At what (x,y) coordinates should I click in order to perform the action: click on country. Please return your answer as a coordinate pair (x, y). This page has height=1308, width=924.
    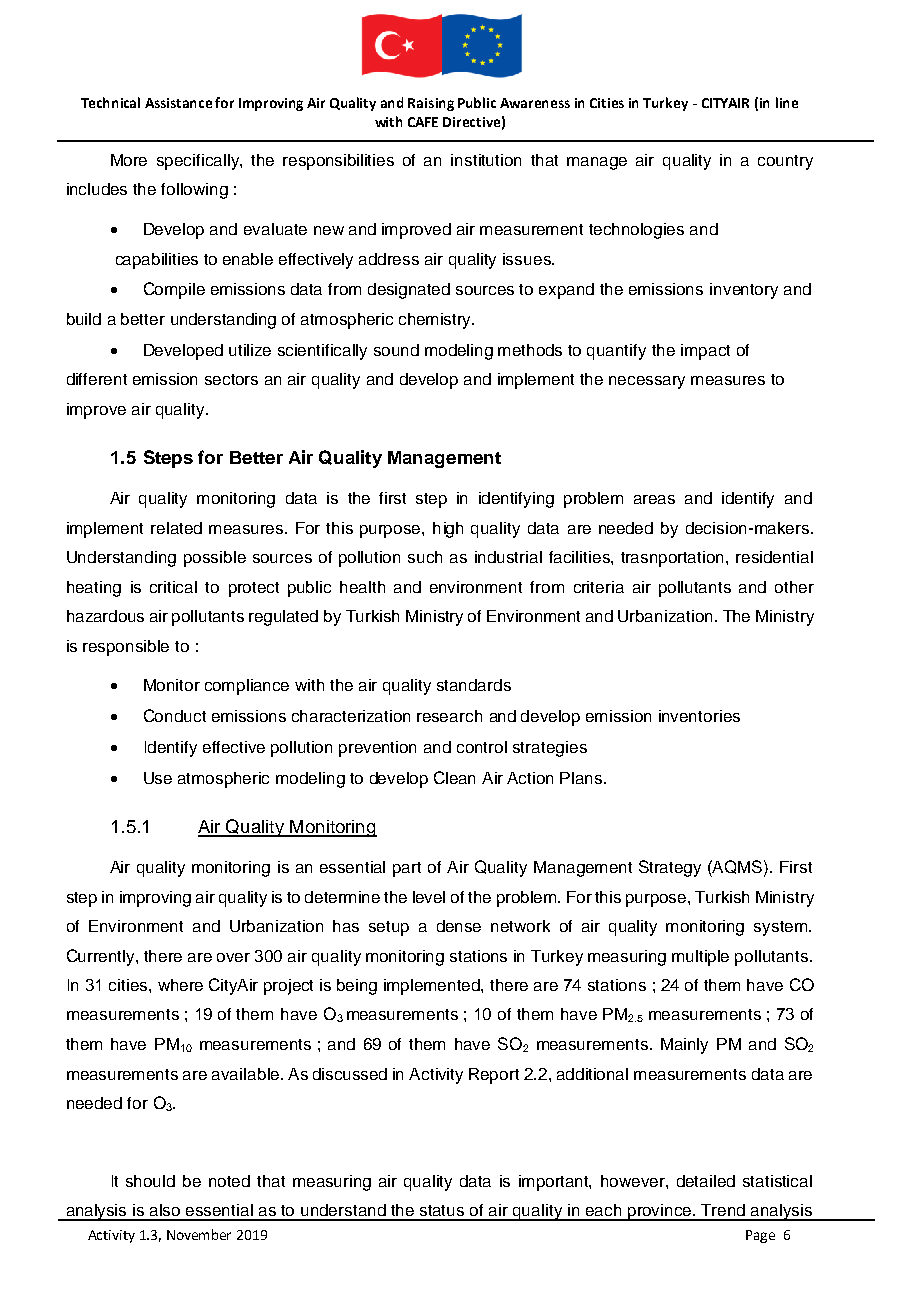
    Looking at the image, I should click on (785, 162).
